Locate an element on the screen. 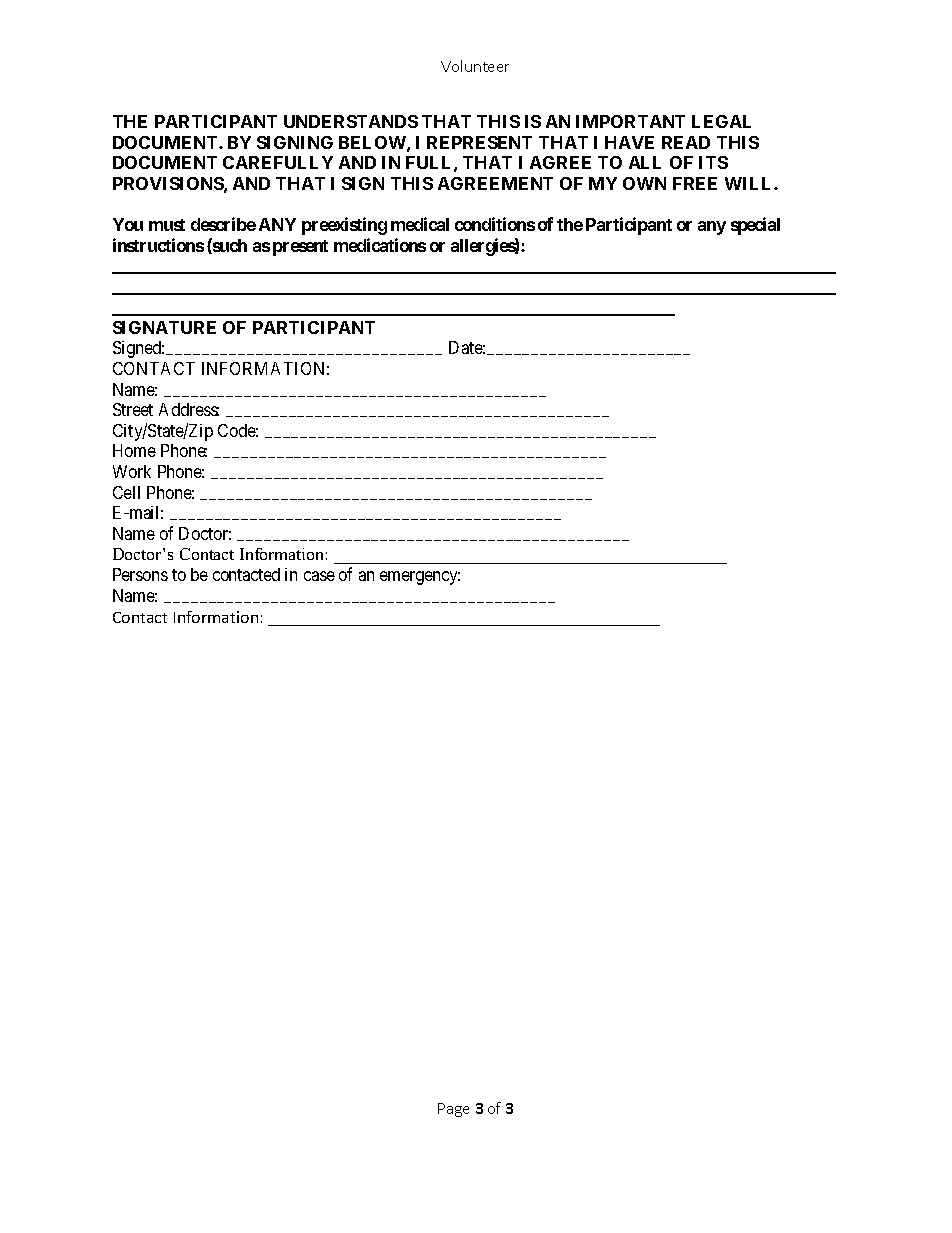  Page is located at coordinates (453, 1110).
